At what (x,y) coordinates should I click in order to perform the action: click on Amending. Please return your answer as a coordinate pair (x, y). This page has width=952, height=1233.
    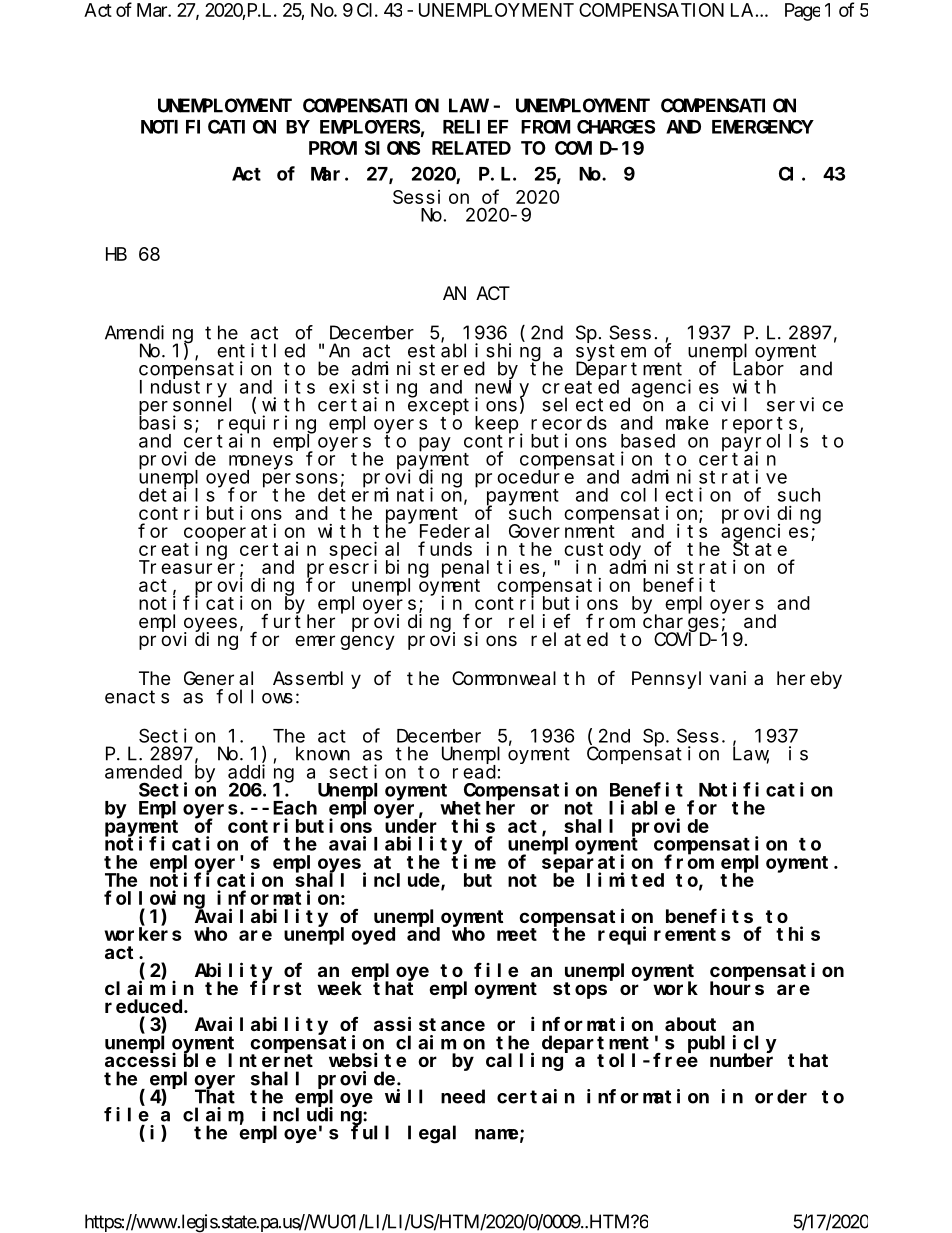
    Looking at the image, I should click on (149, 335).
